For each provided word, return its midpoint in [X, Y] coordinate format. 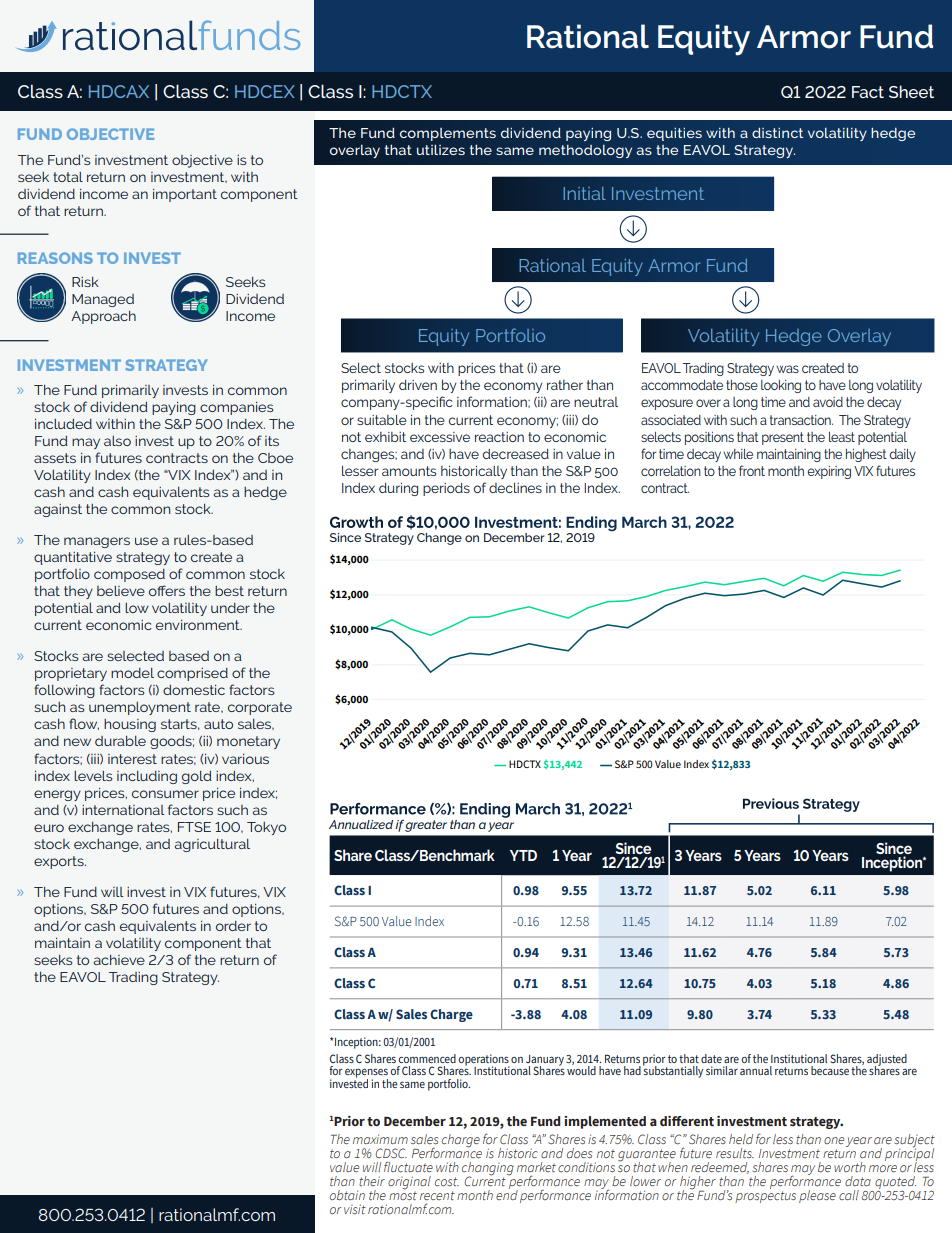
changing [488, 1170]
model [132, 673]
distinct [777, 133]
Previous [771, 803]
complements [448, 134]
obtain [347, 1195]
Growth [356, 522]
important [185, 195]
